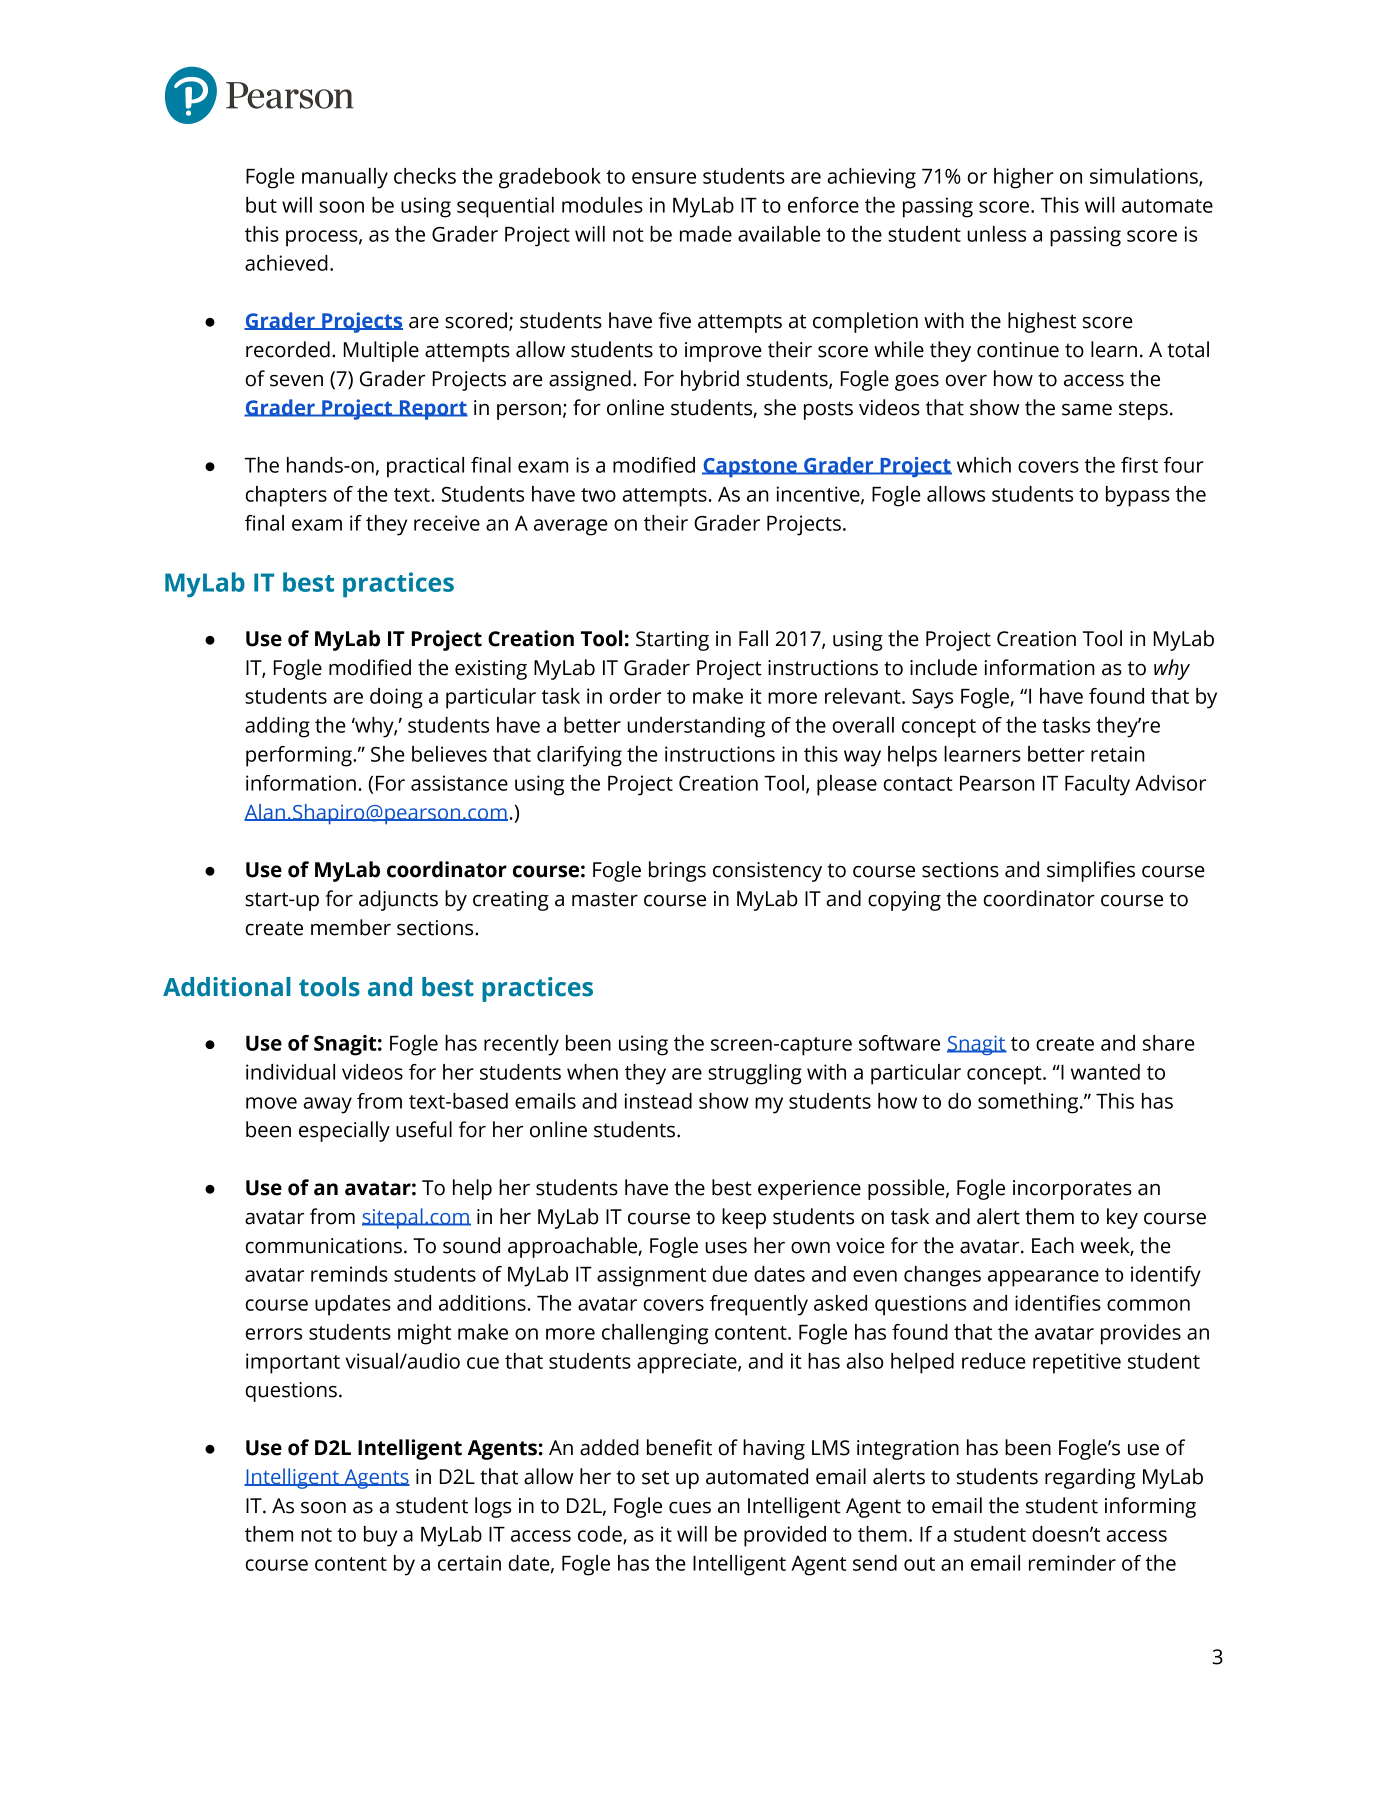 This screenshot has height=1795, width=1387. I want to click on cues, so click(690, 1508).
